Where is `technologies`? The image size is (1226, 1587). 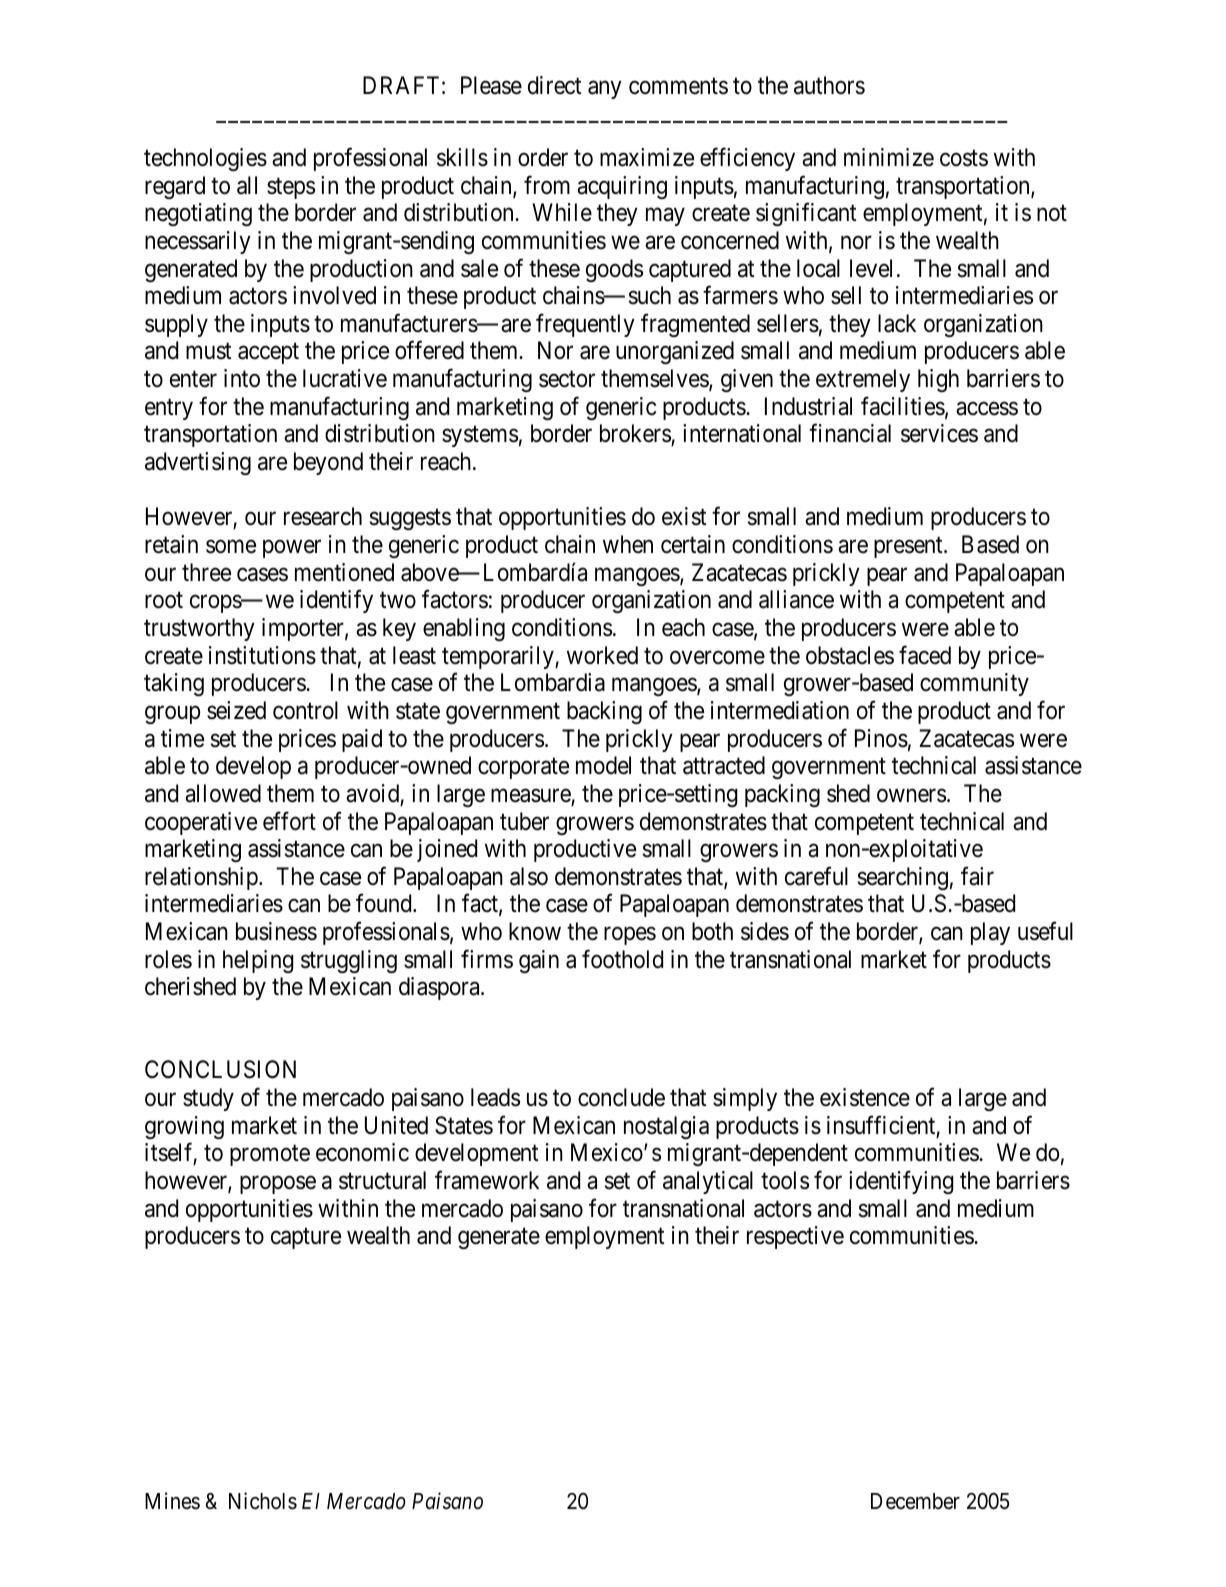 technologies is located at coordinates (205, 159).
